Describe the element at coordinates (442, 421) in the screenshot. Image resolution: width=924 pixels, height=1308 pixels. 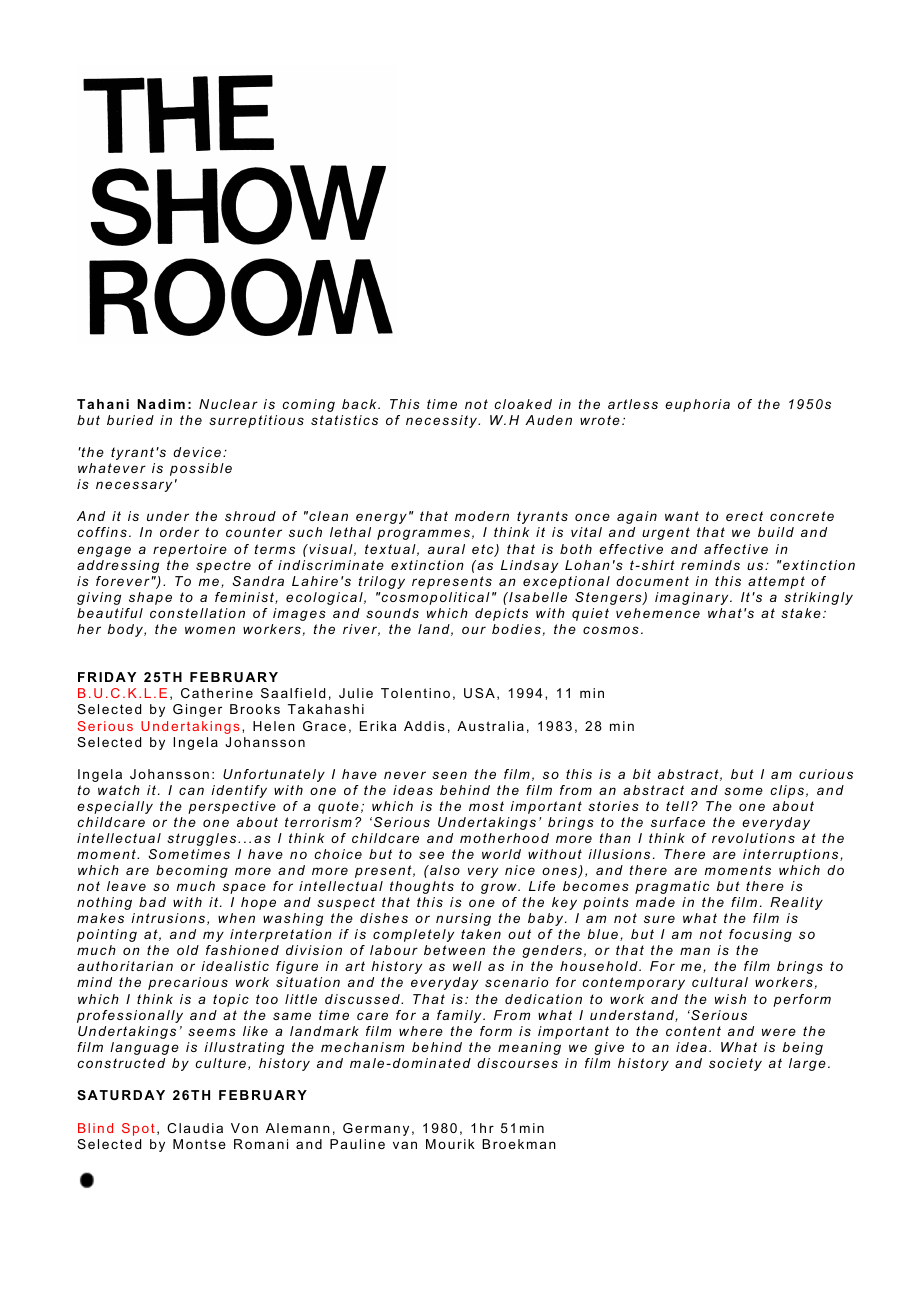
I see `necessity` at that location.
